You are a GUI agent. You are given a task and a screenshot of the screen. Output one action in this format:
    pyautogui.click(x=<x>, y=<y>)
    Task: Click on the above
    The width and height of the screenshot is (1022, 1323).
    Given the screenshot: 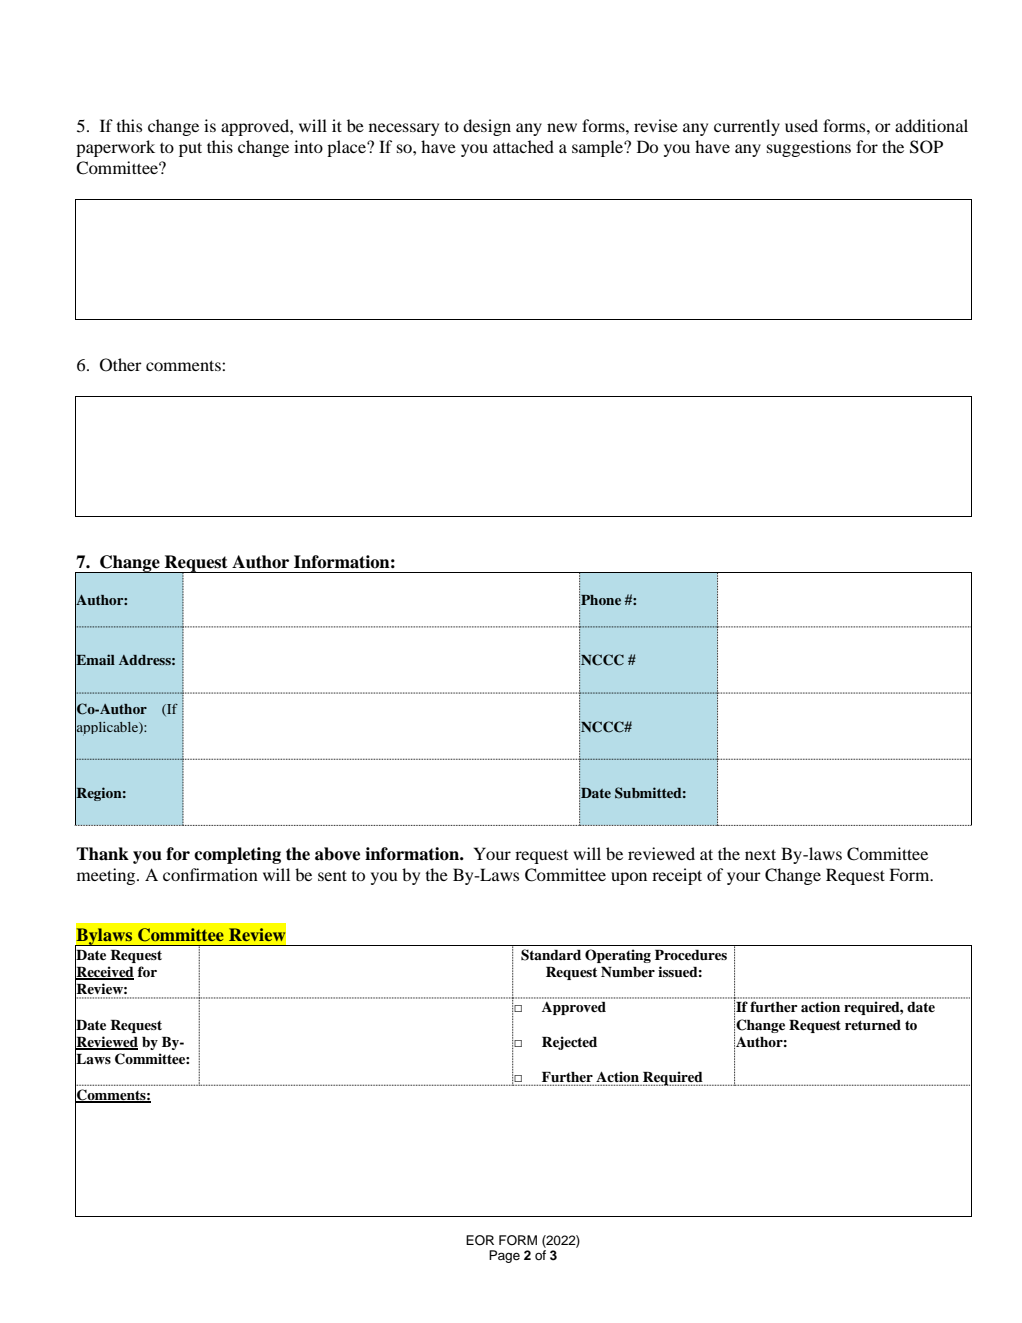 What is the action you would take?
    pyautogui.click(x=337, y=854)
